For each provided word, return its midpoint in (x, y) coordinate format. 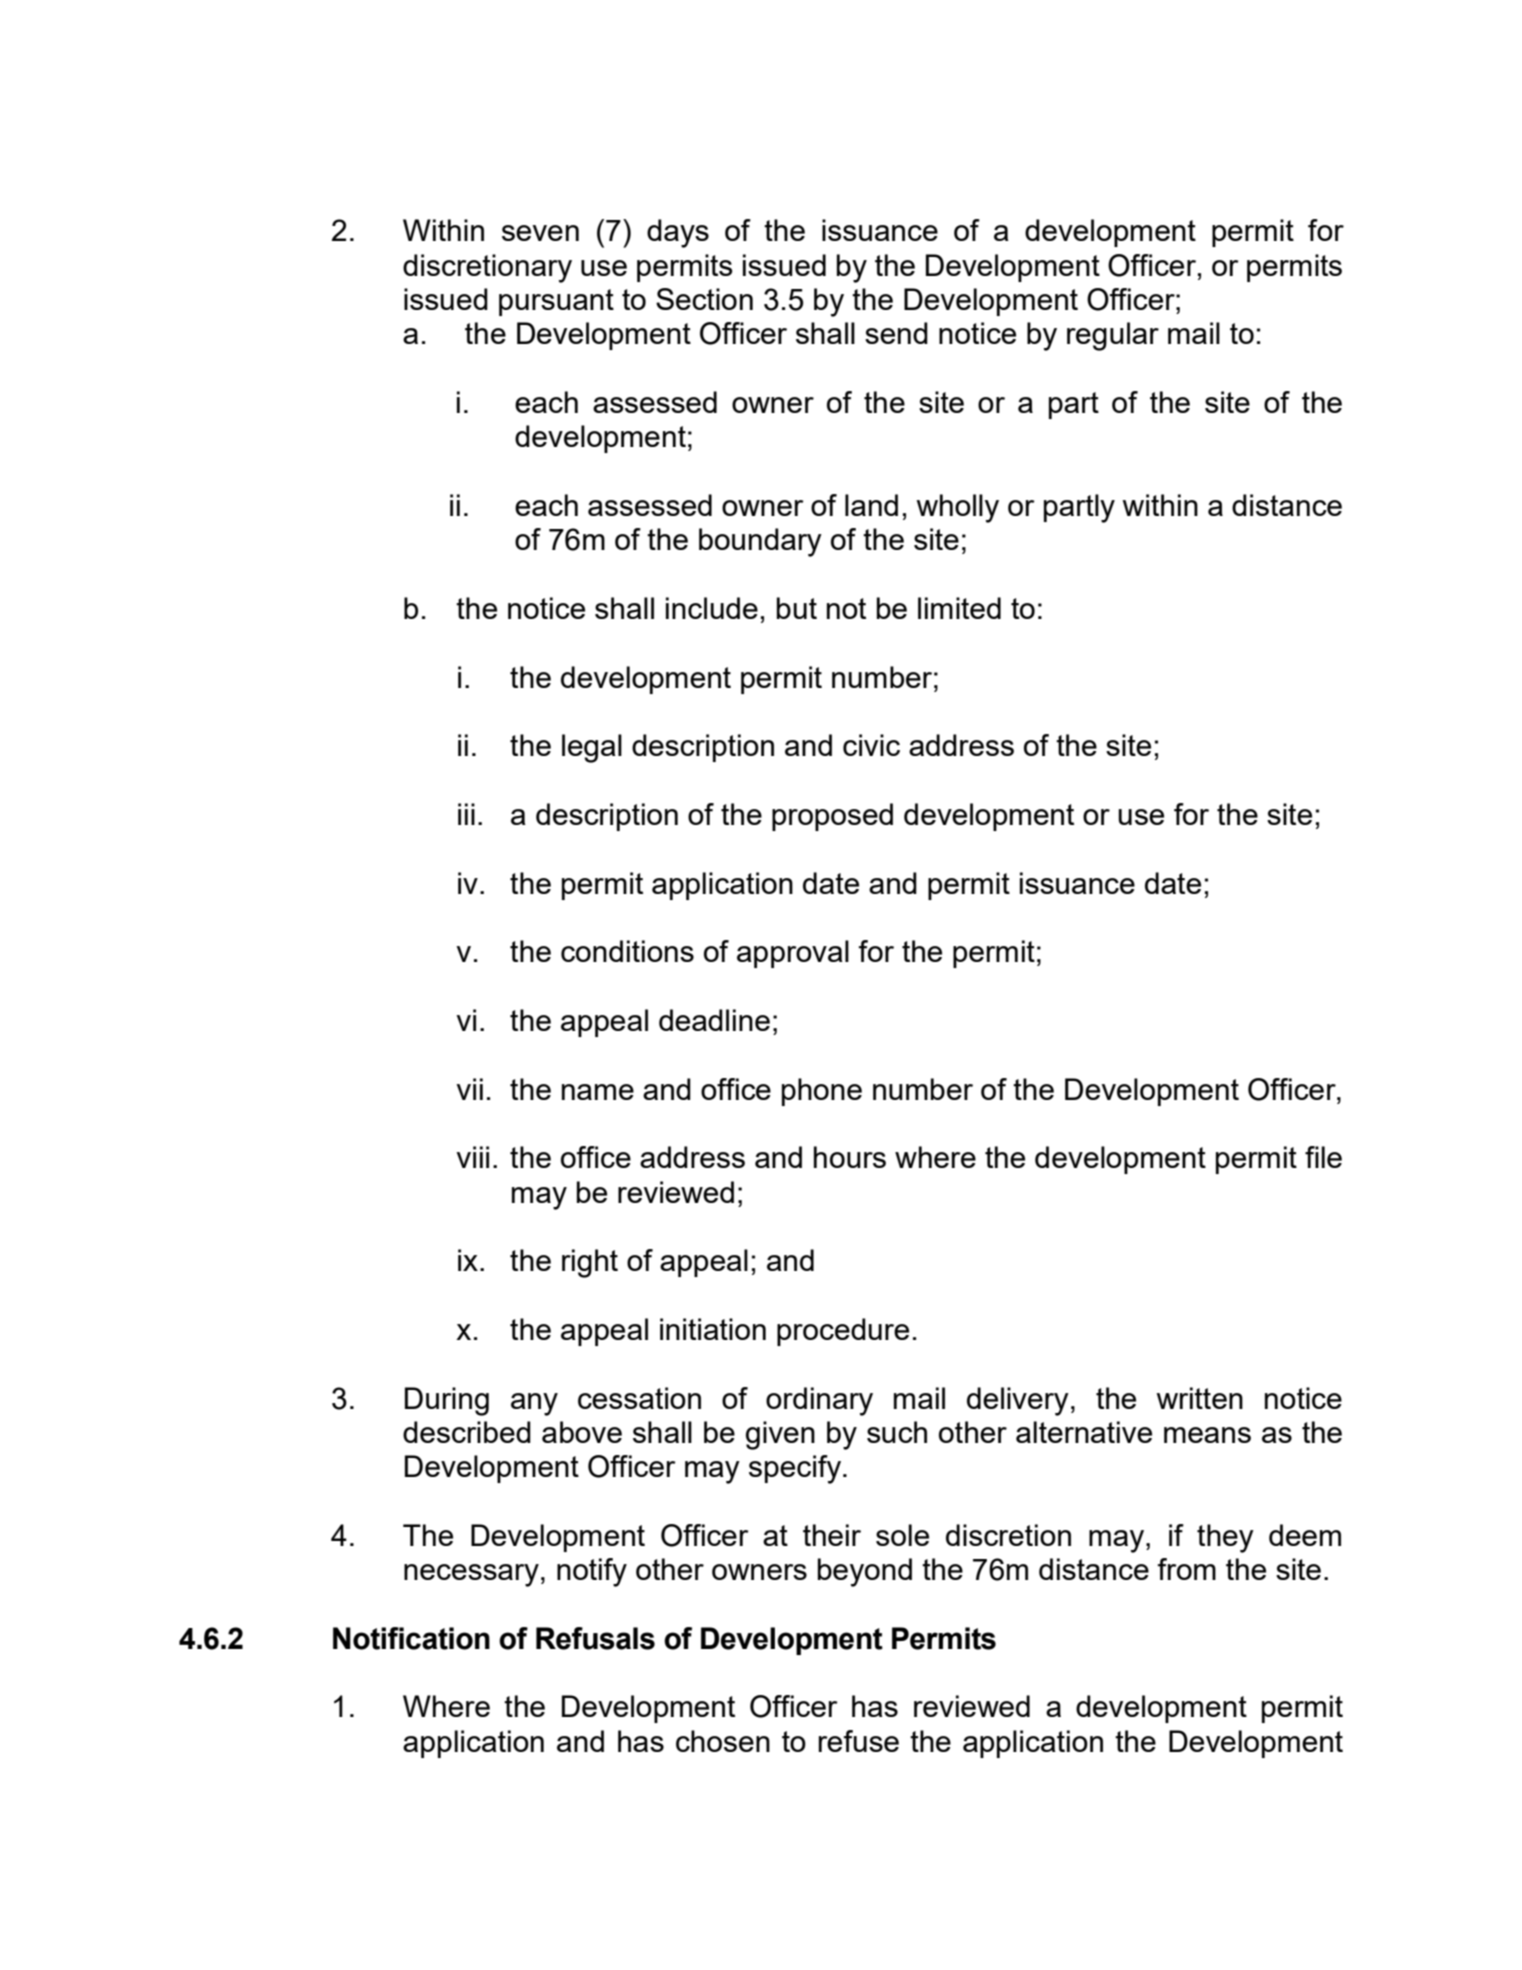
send (896, 333)
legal (592, 748)
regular (1113, 336)
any (534, 1404)
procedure (843, 1332)
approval (793, 954)
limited (959, 608)
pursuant (556, 302)
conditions (627, 951)
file (1323, 1157)
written (1199, 1398)
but (797, 608)
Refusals (595, 1638)
